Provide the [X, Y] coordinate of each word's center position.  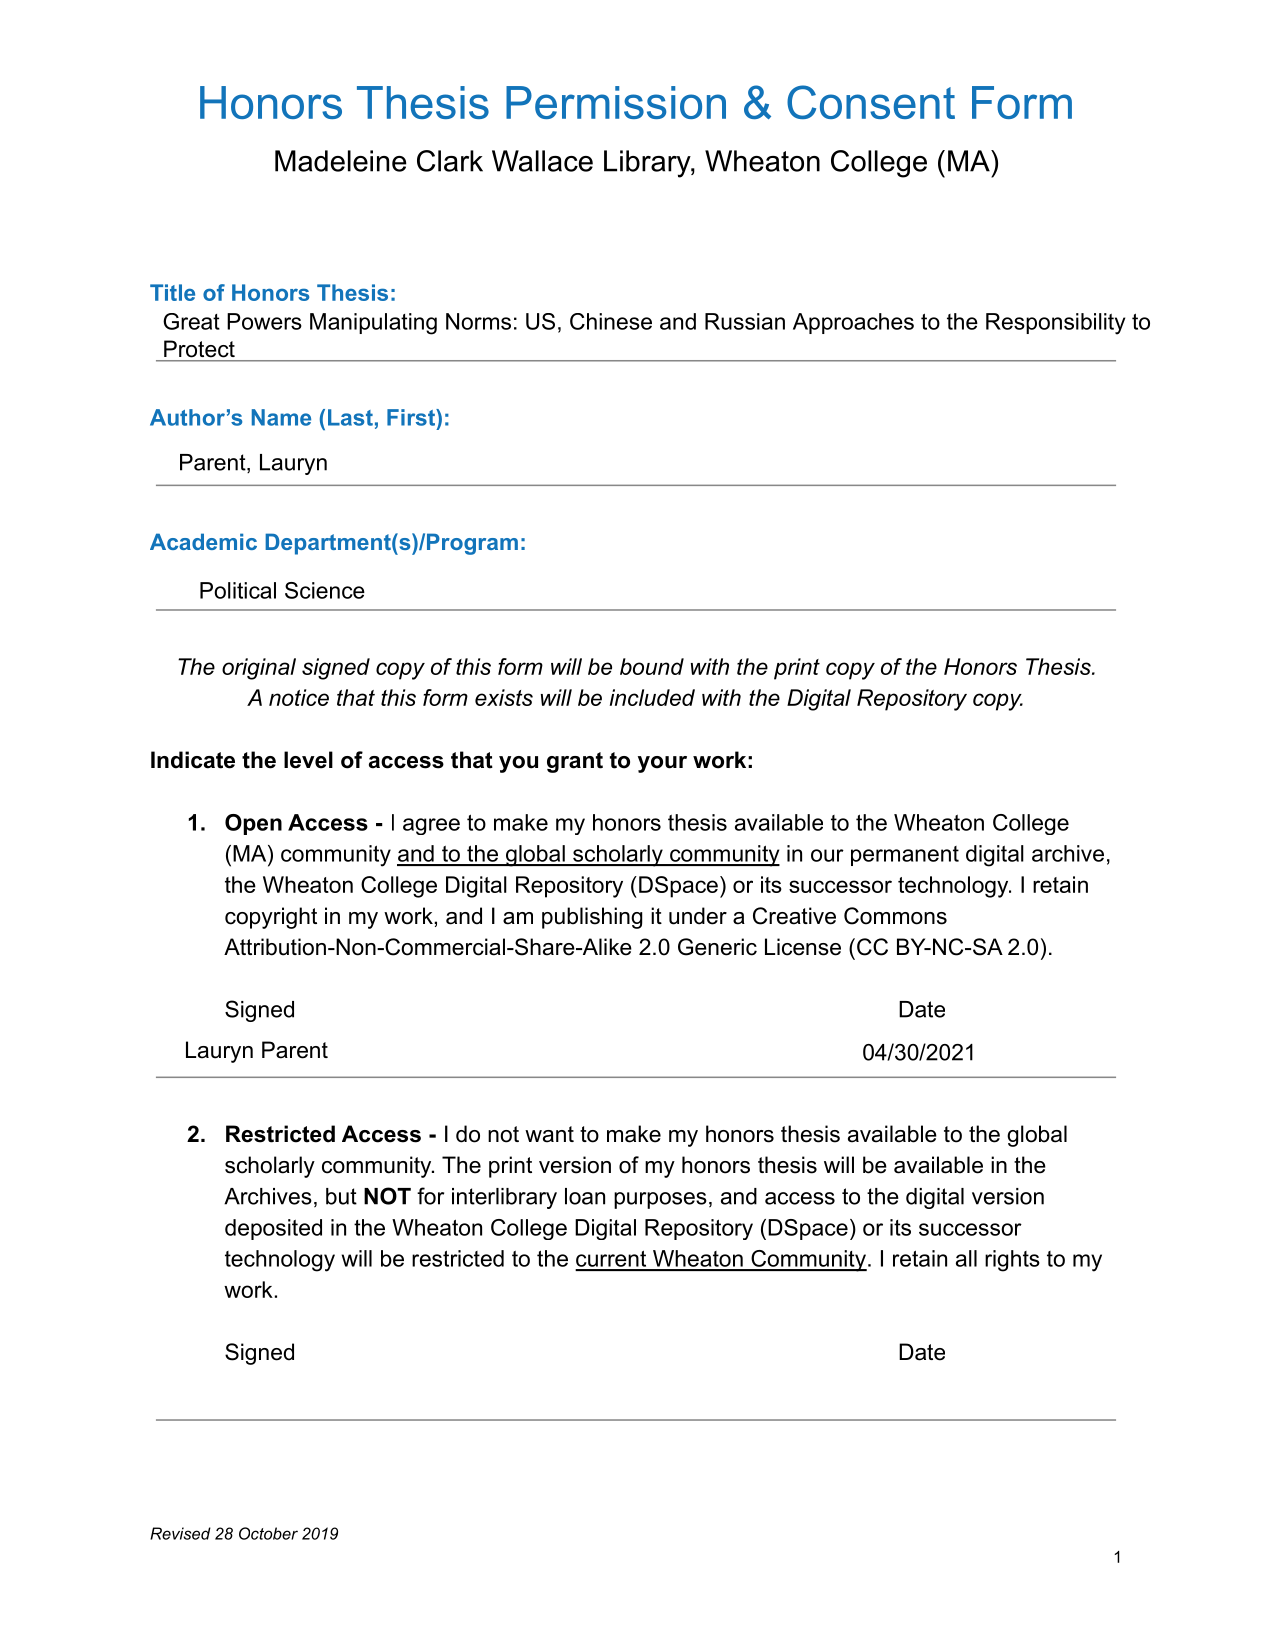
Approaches [853, 323]
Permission [616, 102]
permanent [905, 856]
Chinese [611, 321]
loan [585, 1196]
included [652, 697]
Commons [895, 916]
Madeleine [341, 161]
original [259, 669]
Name [281, 417]
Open [253, 824]
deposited [273, 1229]
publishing [592, 918]
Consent [871, 102]
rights [1012, 1261]
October [268, 1533]
